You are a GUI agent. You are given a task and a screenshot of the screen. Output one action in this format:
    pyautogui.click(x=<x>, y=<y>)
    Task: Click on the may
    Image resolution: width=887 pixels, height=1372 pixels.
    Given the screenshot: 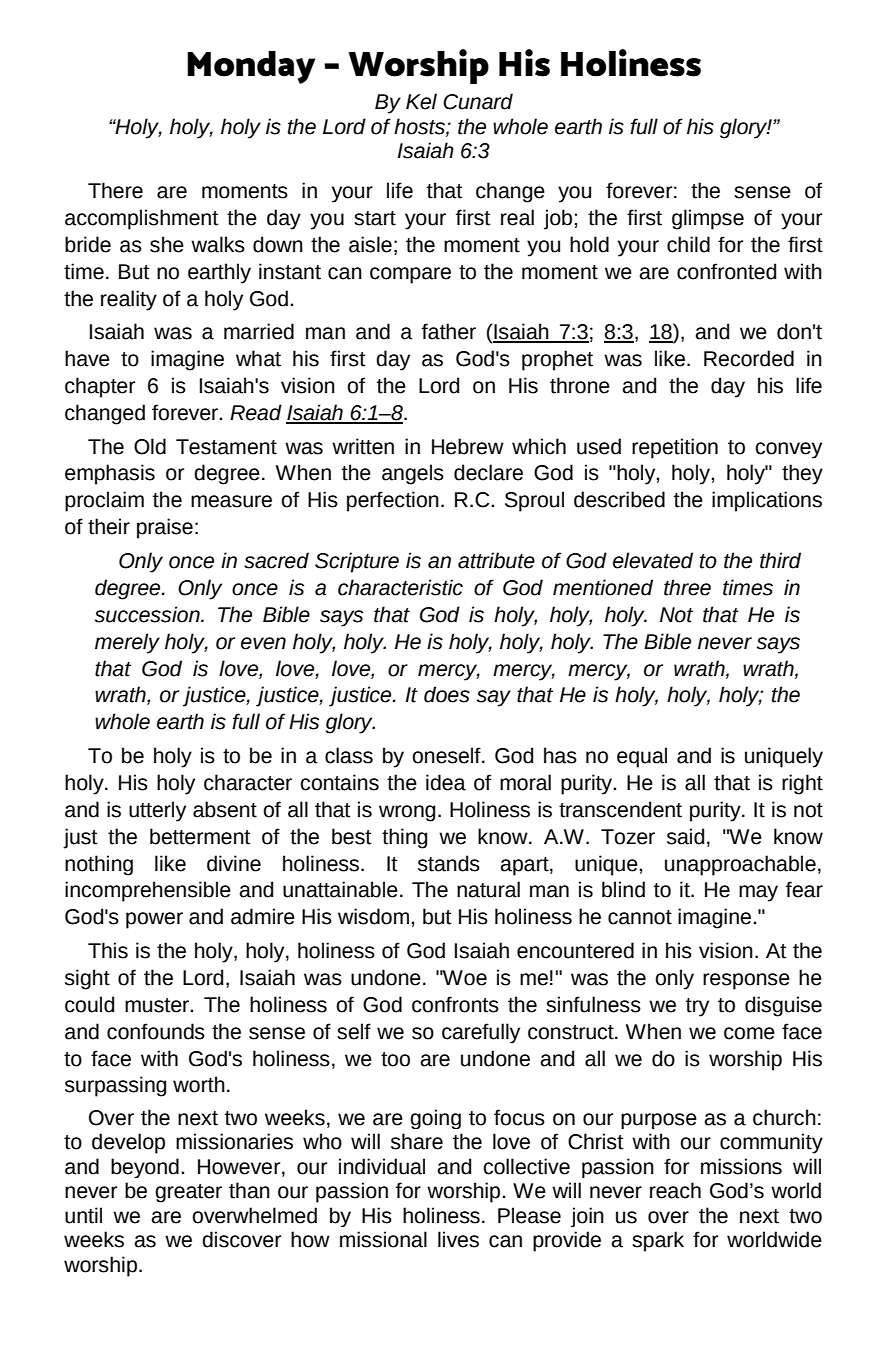 What is the action you would take?
    pyautogui.click(x=758, y=893)
